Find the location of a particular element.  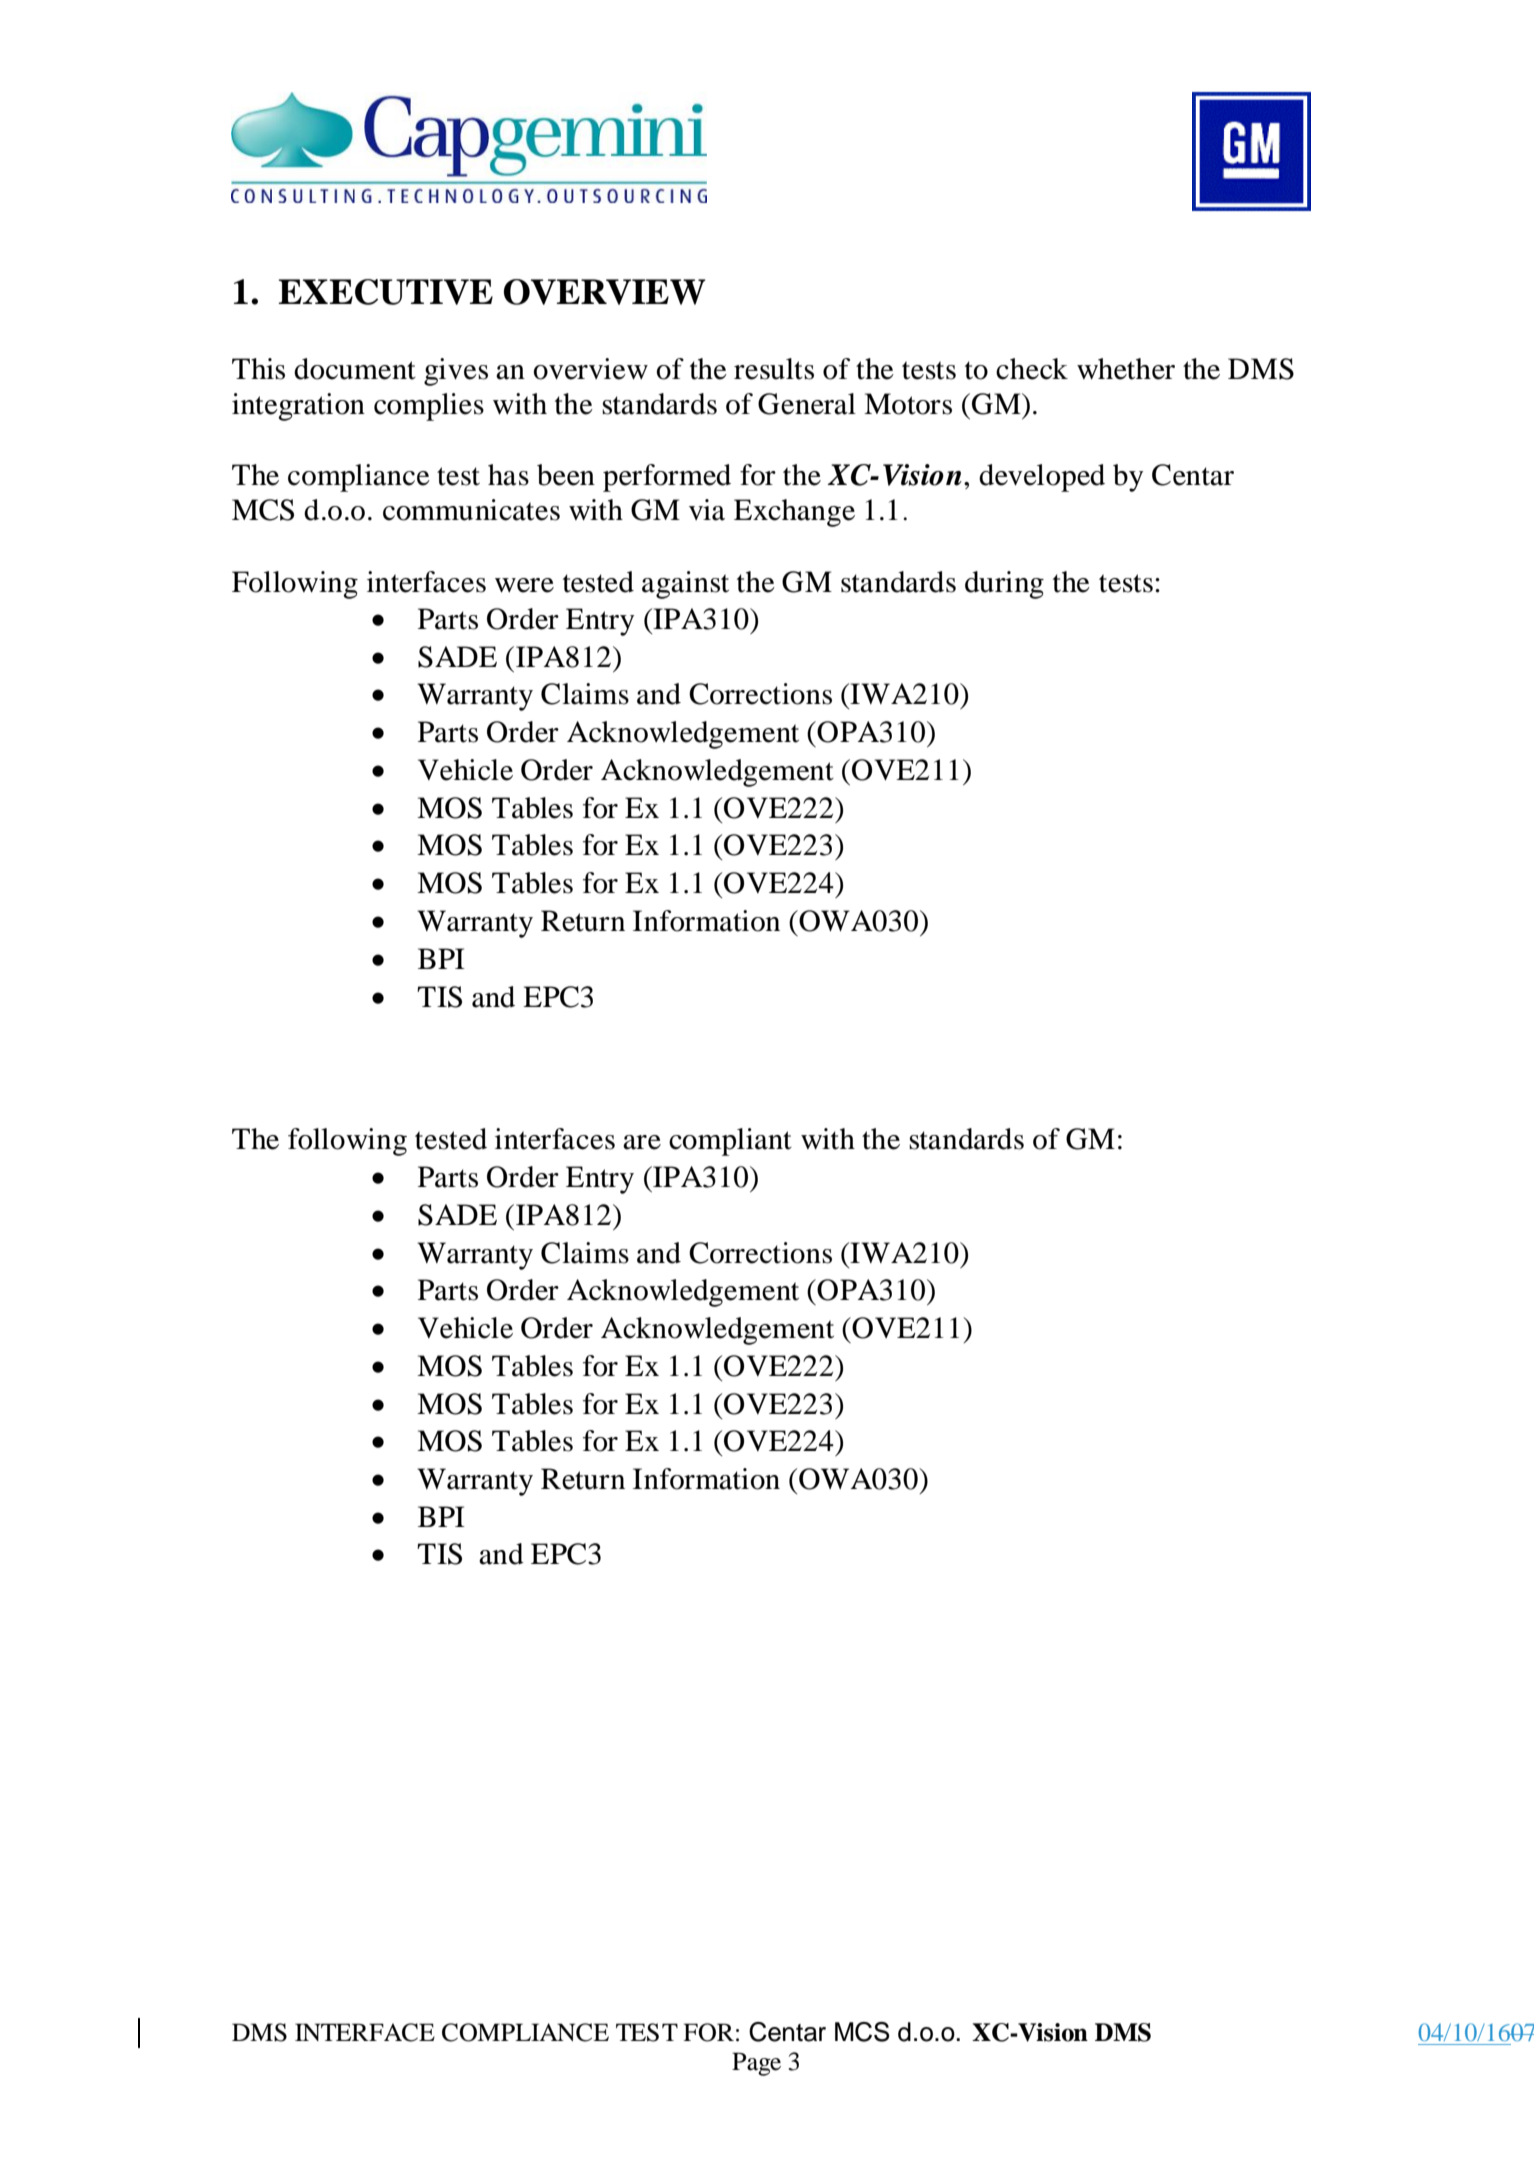

Page is located at coordinates (756, 2064).
